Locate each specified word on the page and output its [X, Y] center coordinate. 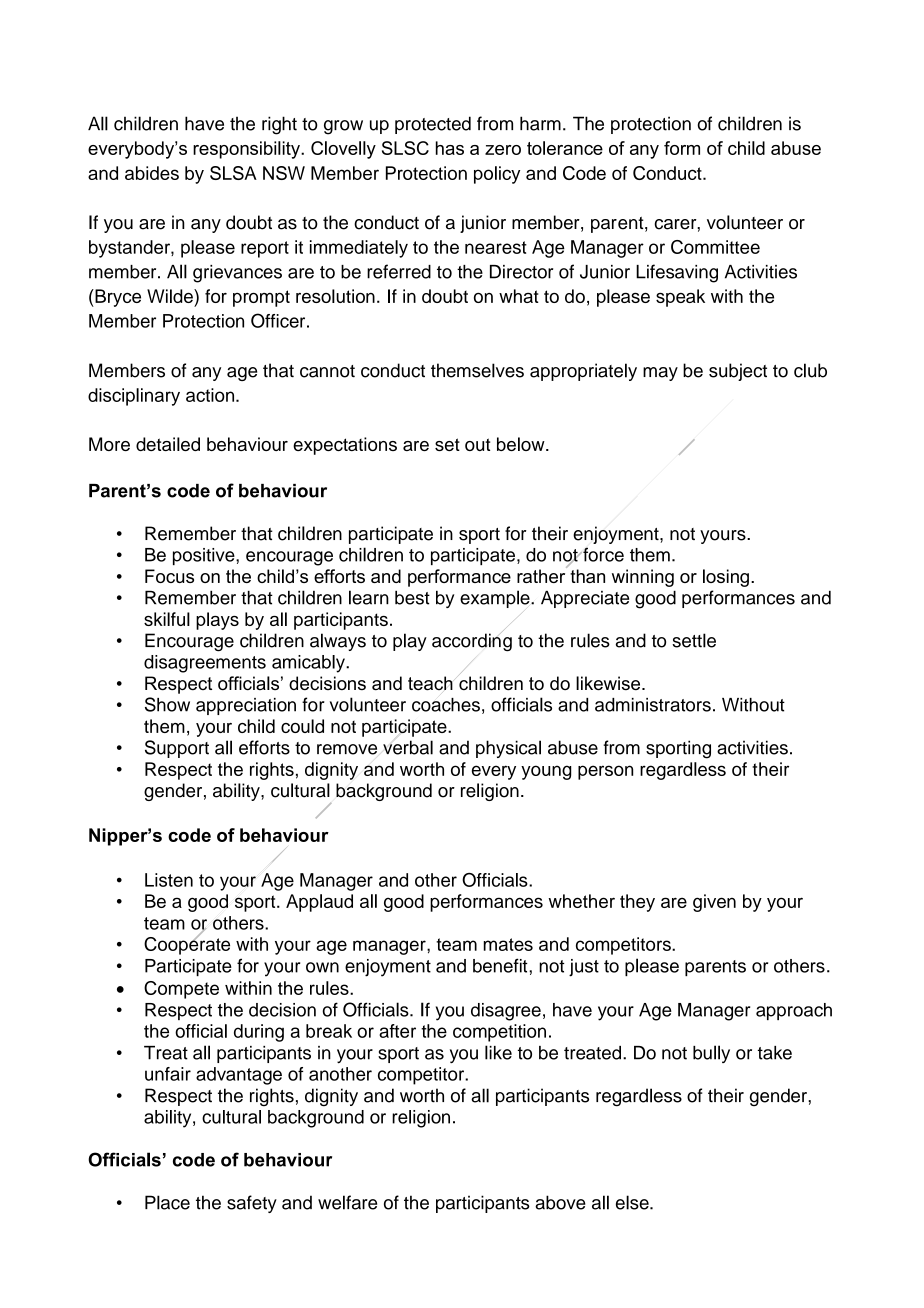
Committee [715, 247]
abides [152, 173]
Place [167, 1202]
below [522, 444]
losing [726, 578]
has [450, 148]
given [714, 903]
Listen [169, 880]
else [633, 1202]
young [546, 772]
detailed [168, 444]
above [560, 1202]
